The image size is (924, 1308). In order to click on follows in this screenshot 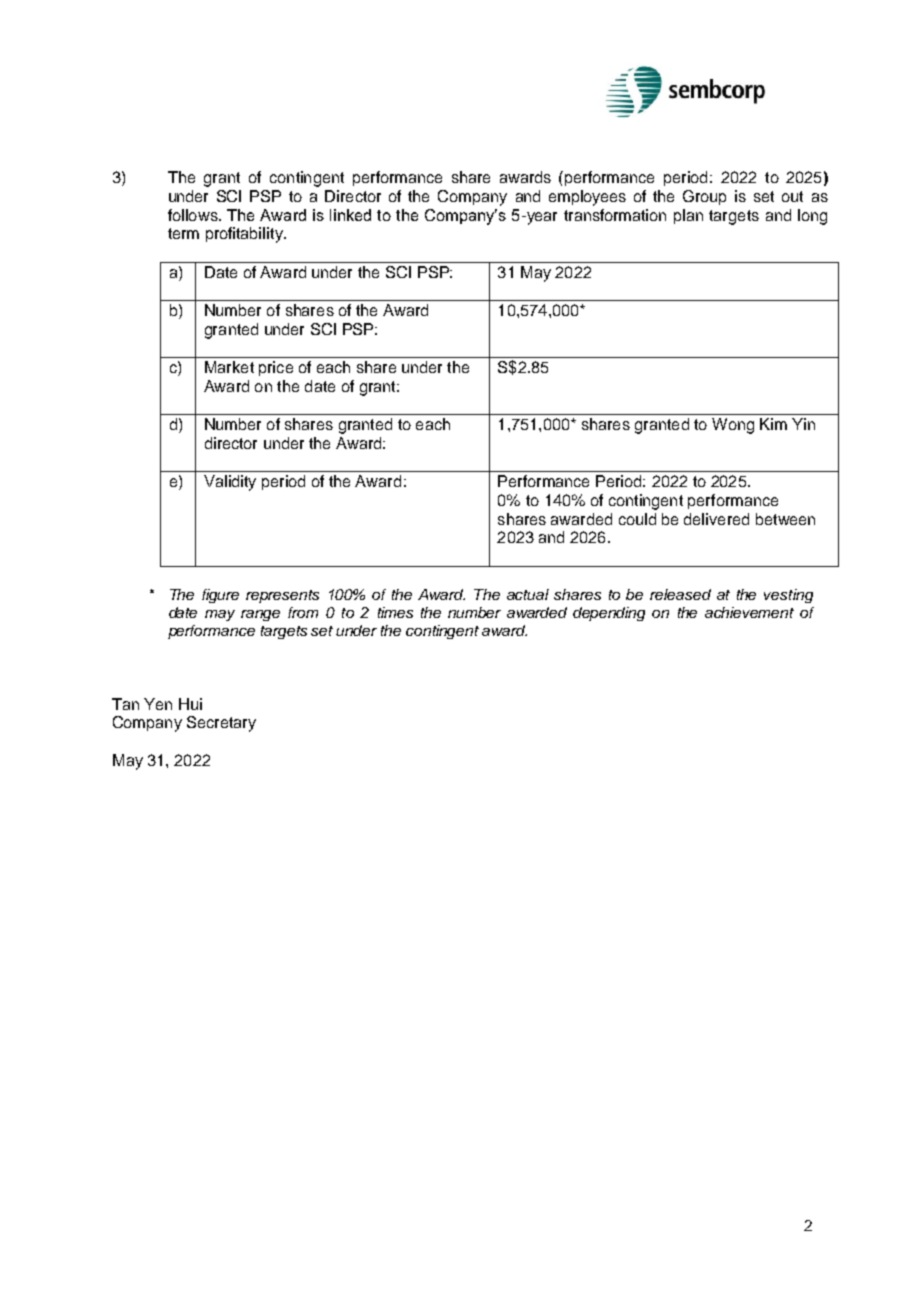, I will do `click(194, 215)`.
